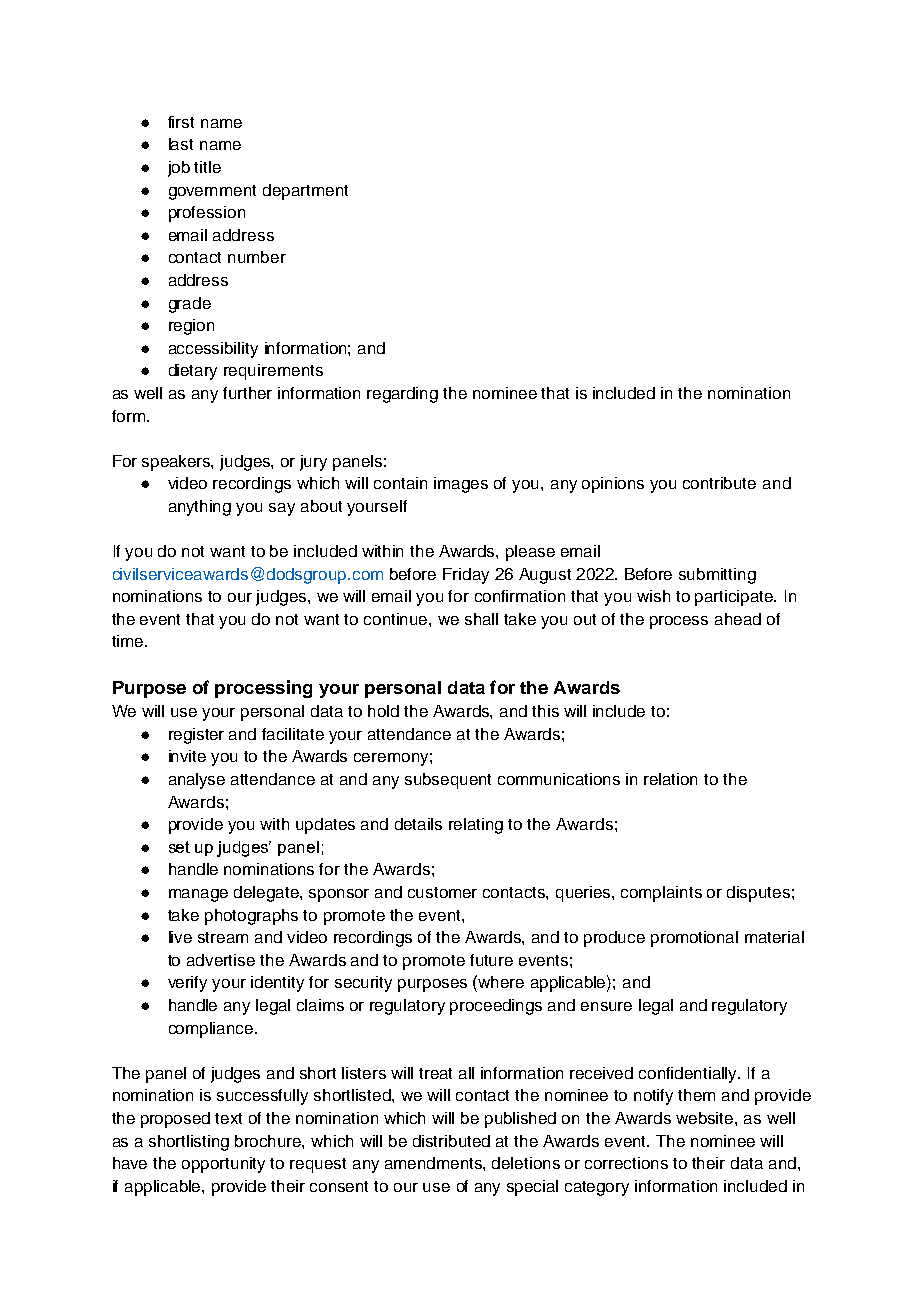  Describe the element at coordinates (661, 894) in the image. I see `complaints` at that location.
